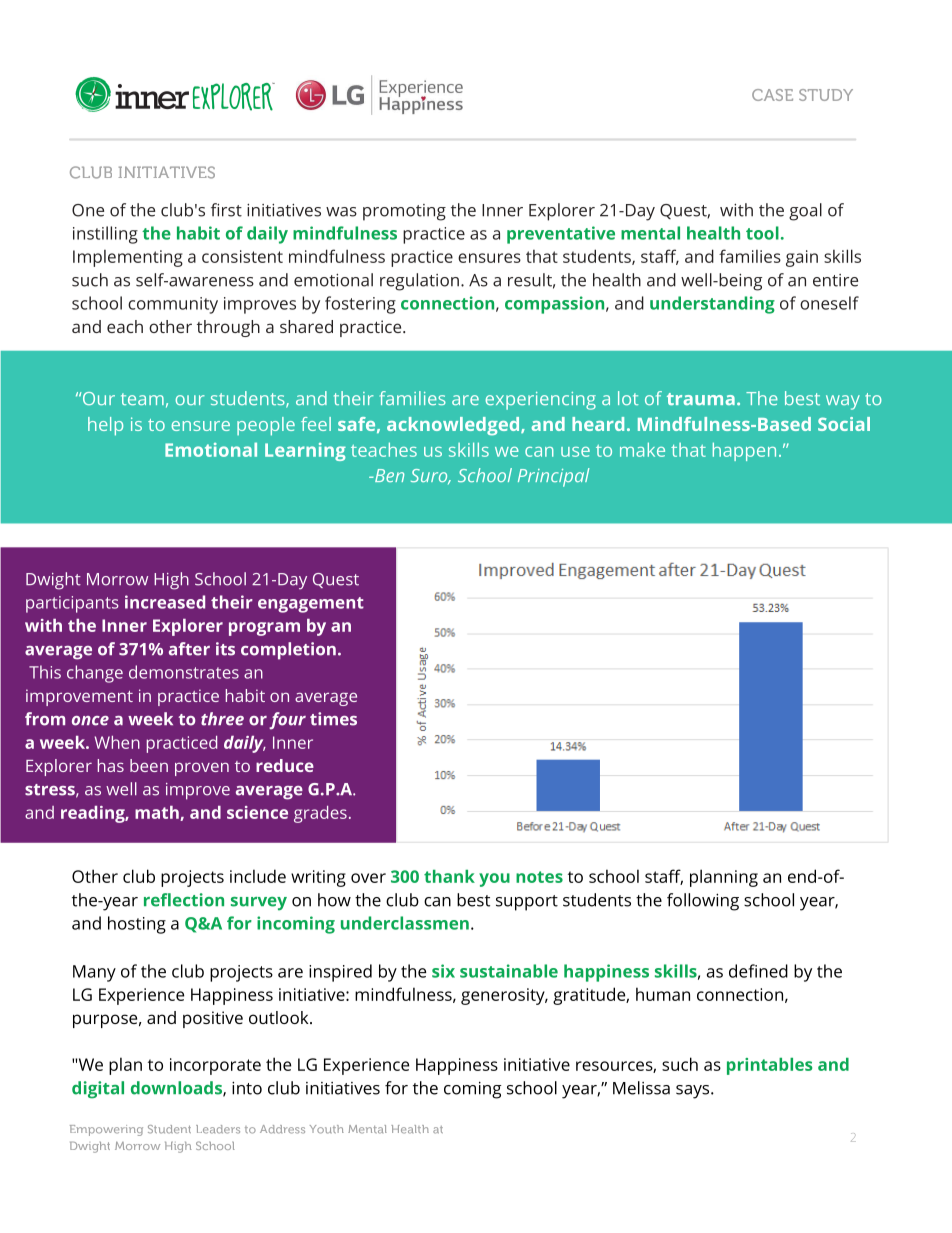  Describe the element at coordinates (226, 210) in the image. I see `first` at that location.
